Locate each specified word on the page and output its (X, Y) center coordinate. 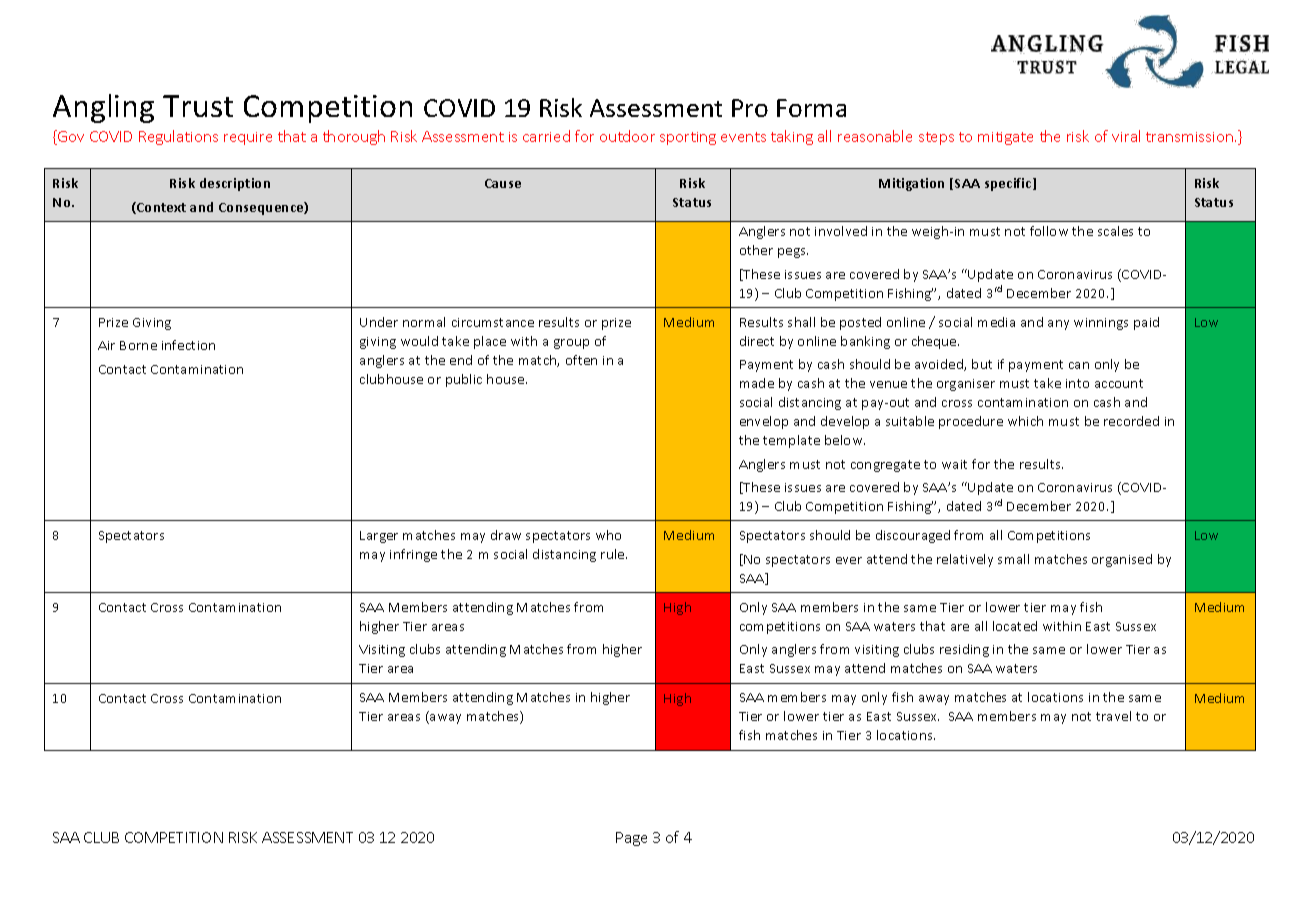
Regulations (178, 137)
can (1079, 365)
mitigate (1005, 138)
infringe (413, 555)
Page (631, 839)
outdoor (627, 136)
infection (188, 345)
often (581, 360)
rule (614, 554)
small (1013, 559)
